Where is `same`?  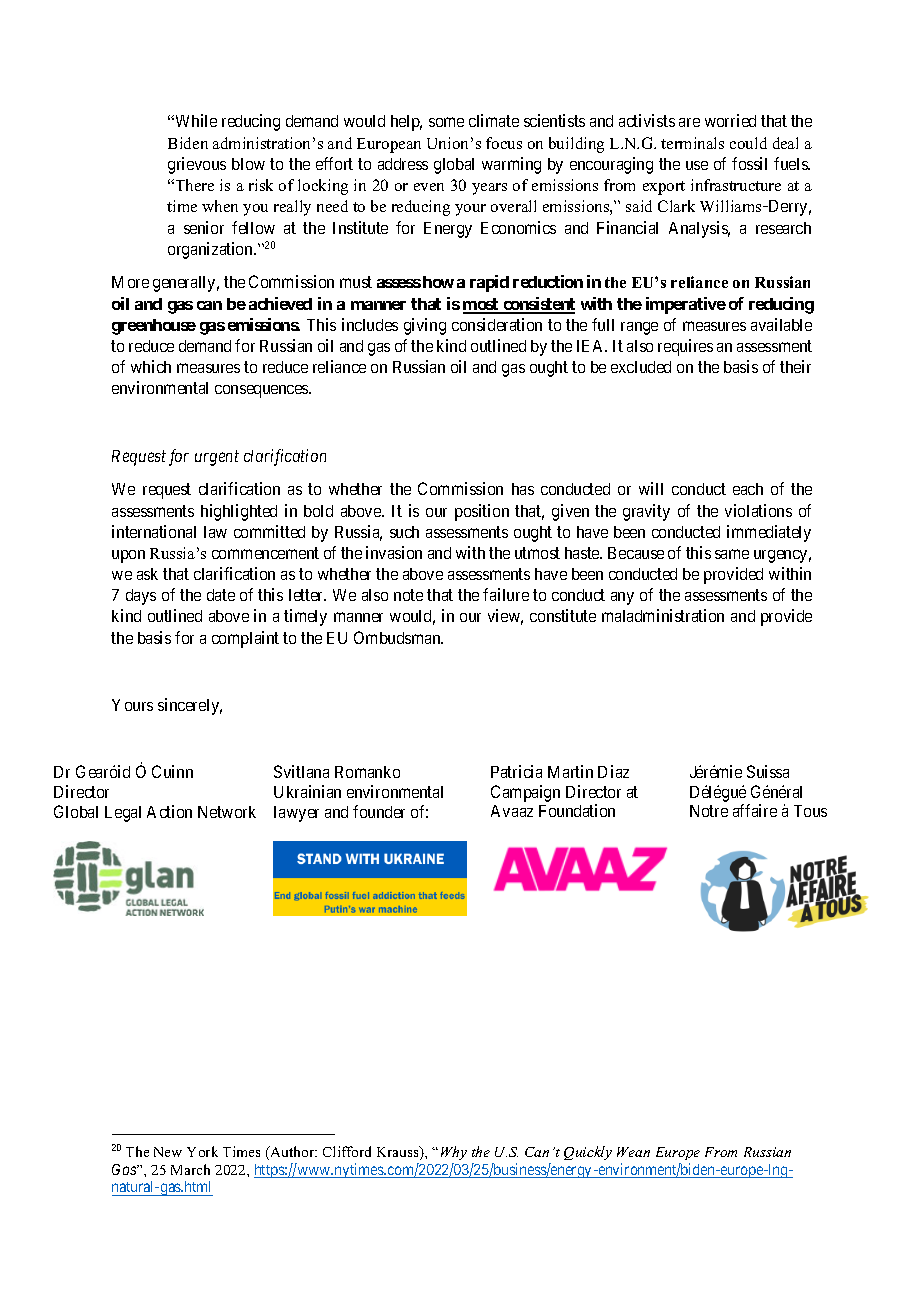 same is located at coordinates (732, 554).
